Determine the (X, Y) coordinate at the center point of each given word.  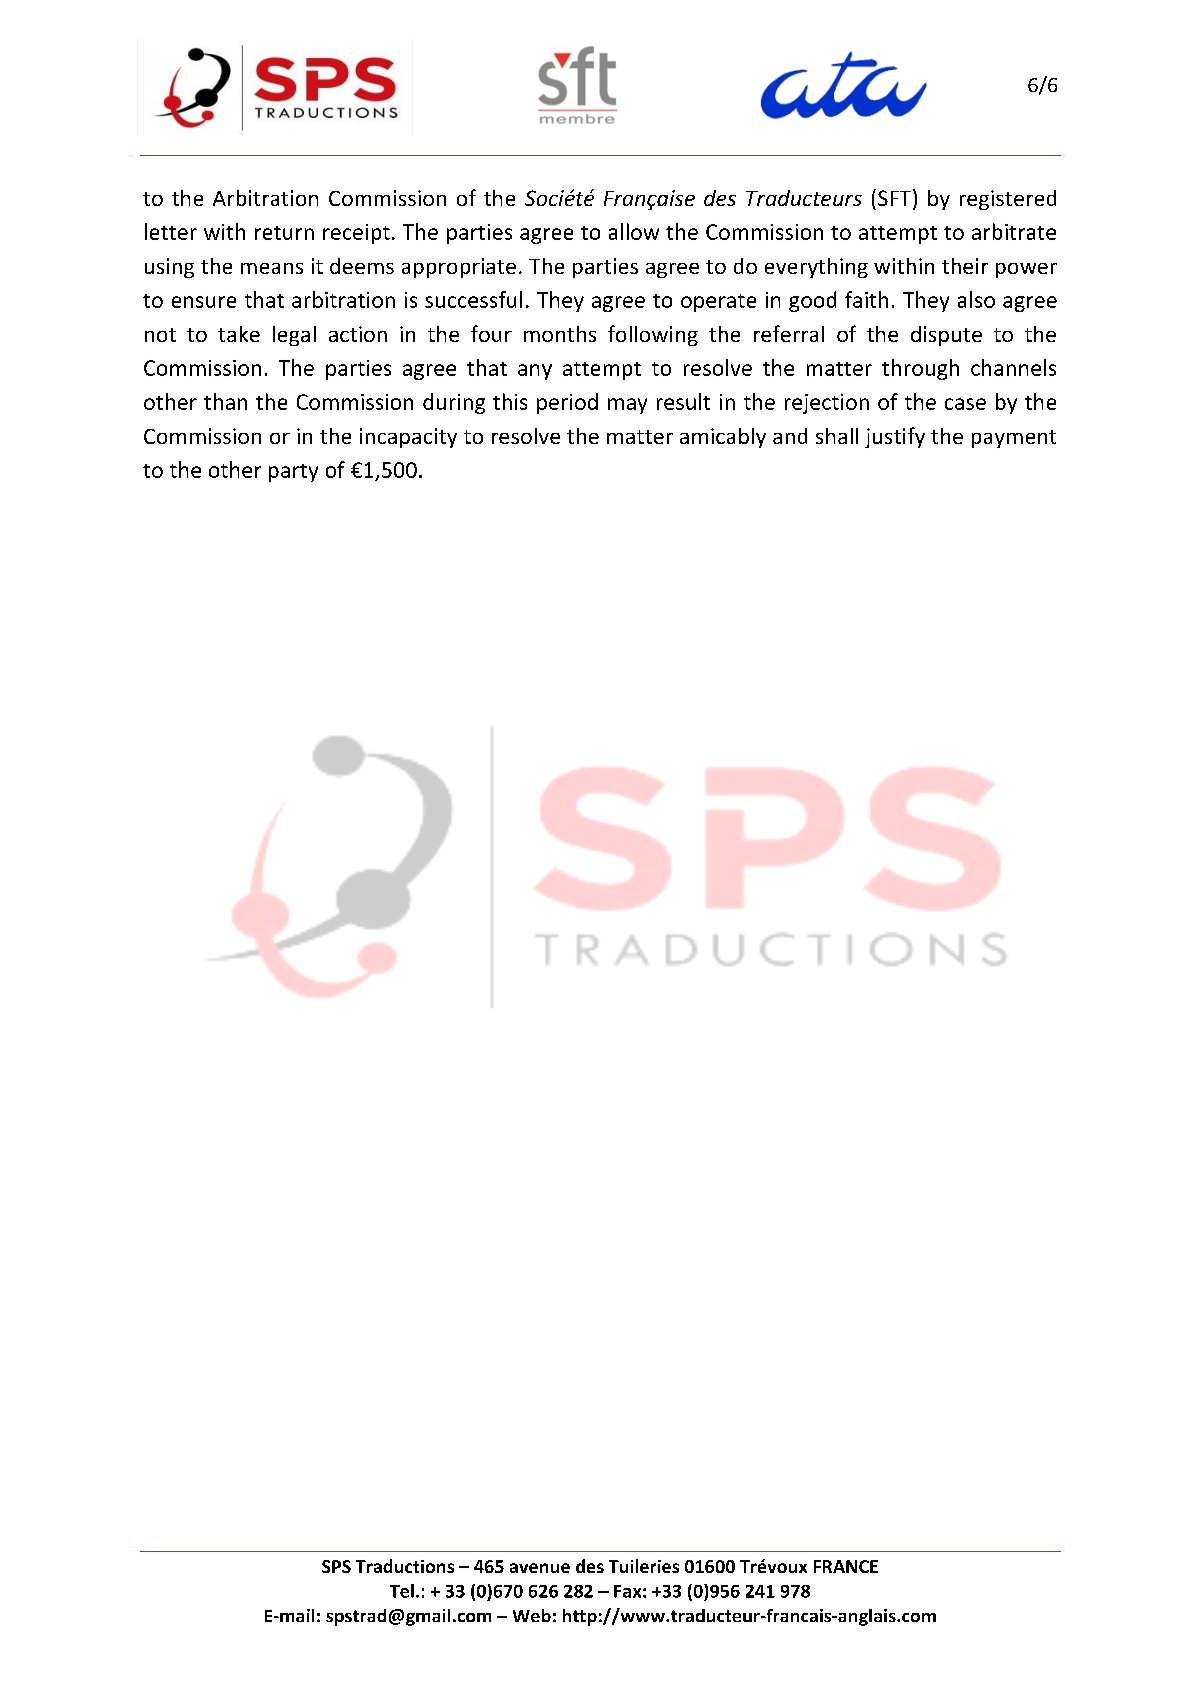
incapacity (408, 438)
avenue (540, 1568)
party (293, 473)
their (965, 266)
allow (634, 231)
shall (837, 436)
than (225, 401)
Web (532, 1615)
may (627, 406)
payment (1014, 439)
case (965, 404)
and (790, 436)
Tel (402, 1591)
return (284, 233)
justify (895, 437)
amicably (723, 438)
